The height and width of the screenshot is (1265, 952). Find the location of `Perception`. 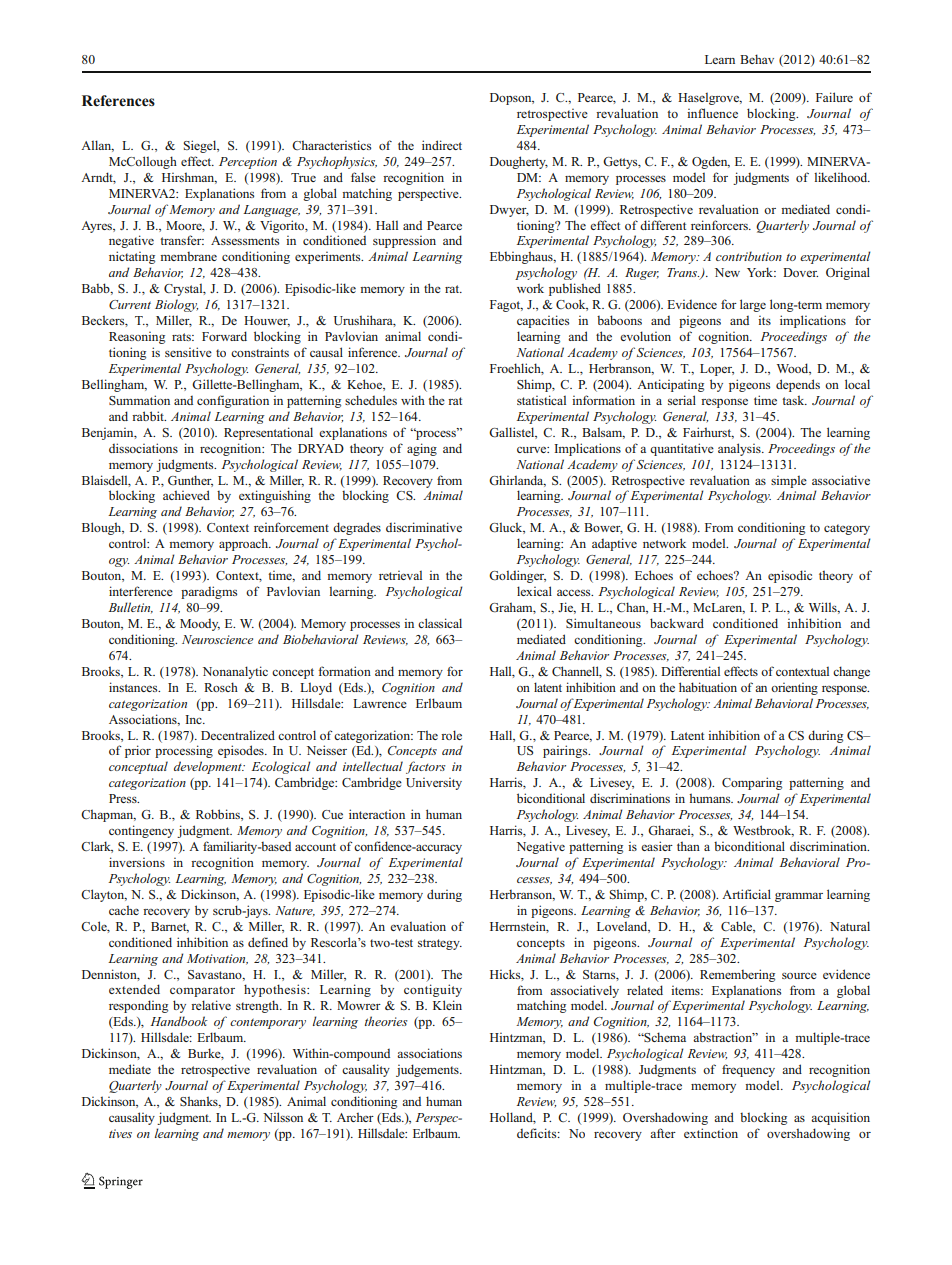

Perception is located at coordinates (248, 163).
